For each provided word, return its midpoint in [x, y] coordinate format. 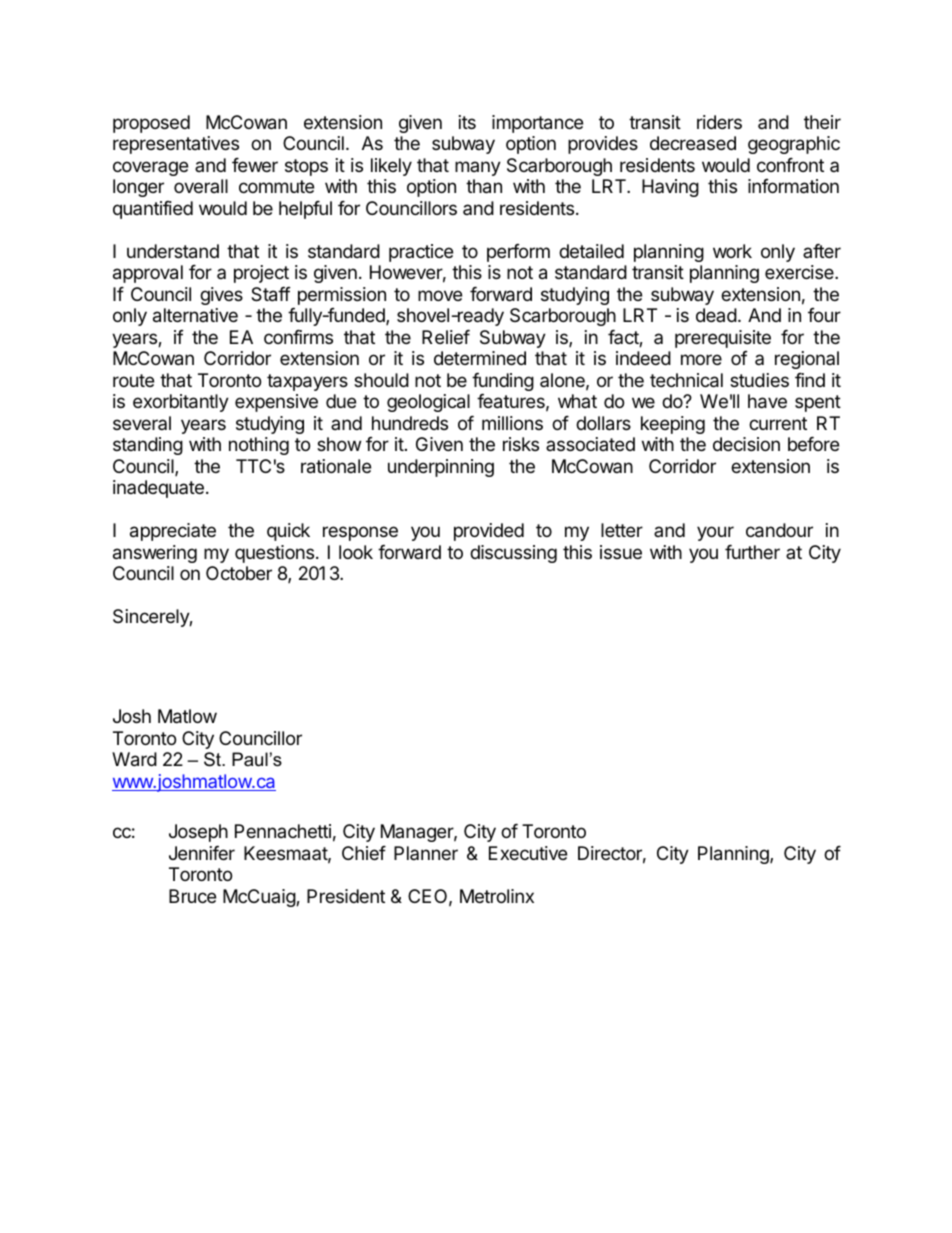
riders [719, 122]
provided [489, 532]
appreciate [173, 532]
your [715, 533]
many [478, 168]
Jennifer [202, 853]
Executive [528, 853]
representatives [176, 145]
